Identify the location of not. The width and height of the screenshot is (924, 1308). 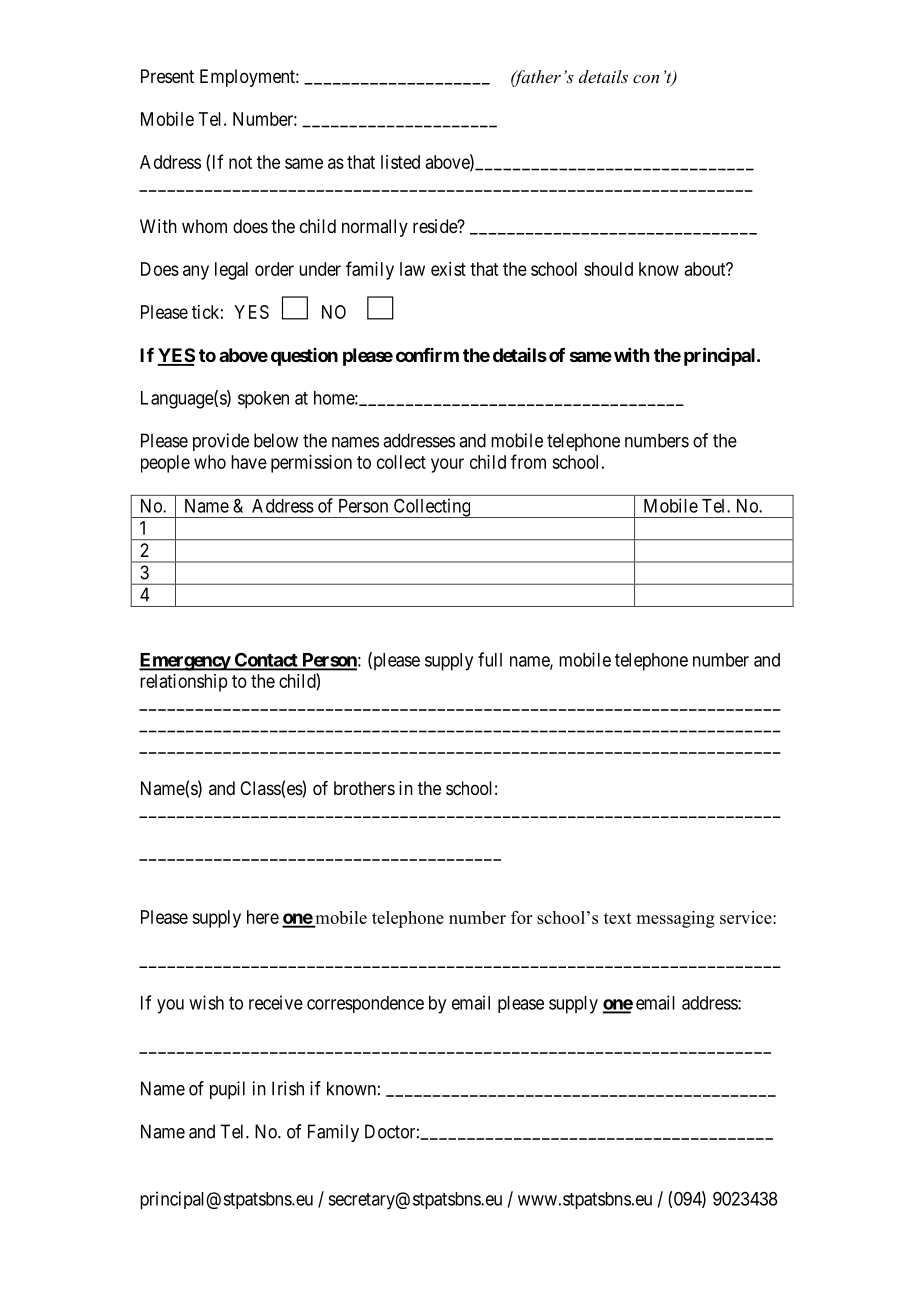
(240, 162).
